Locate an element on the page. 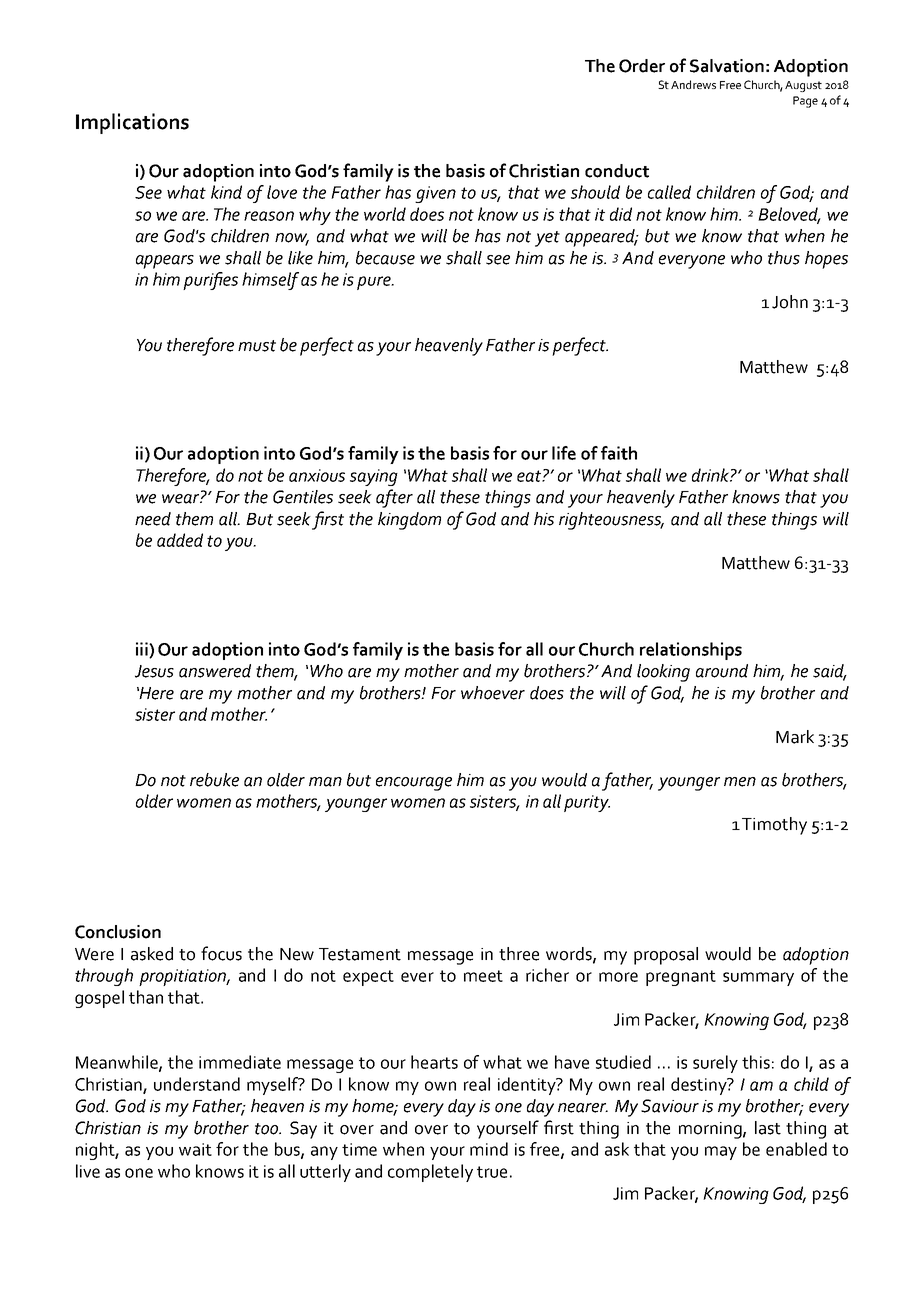  wait is located at coordinates (195, 1149).
